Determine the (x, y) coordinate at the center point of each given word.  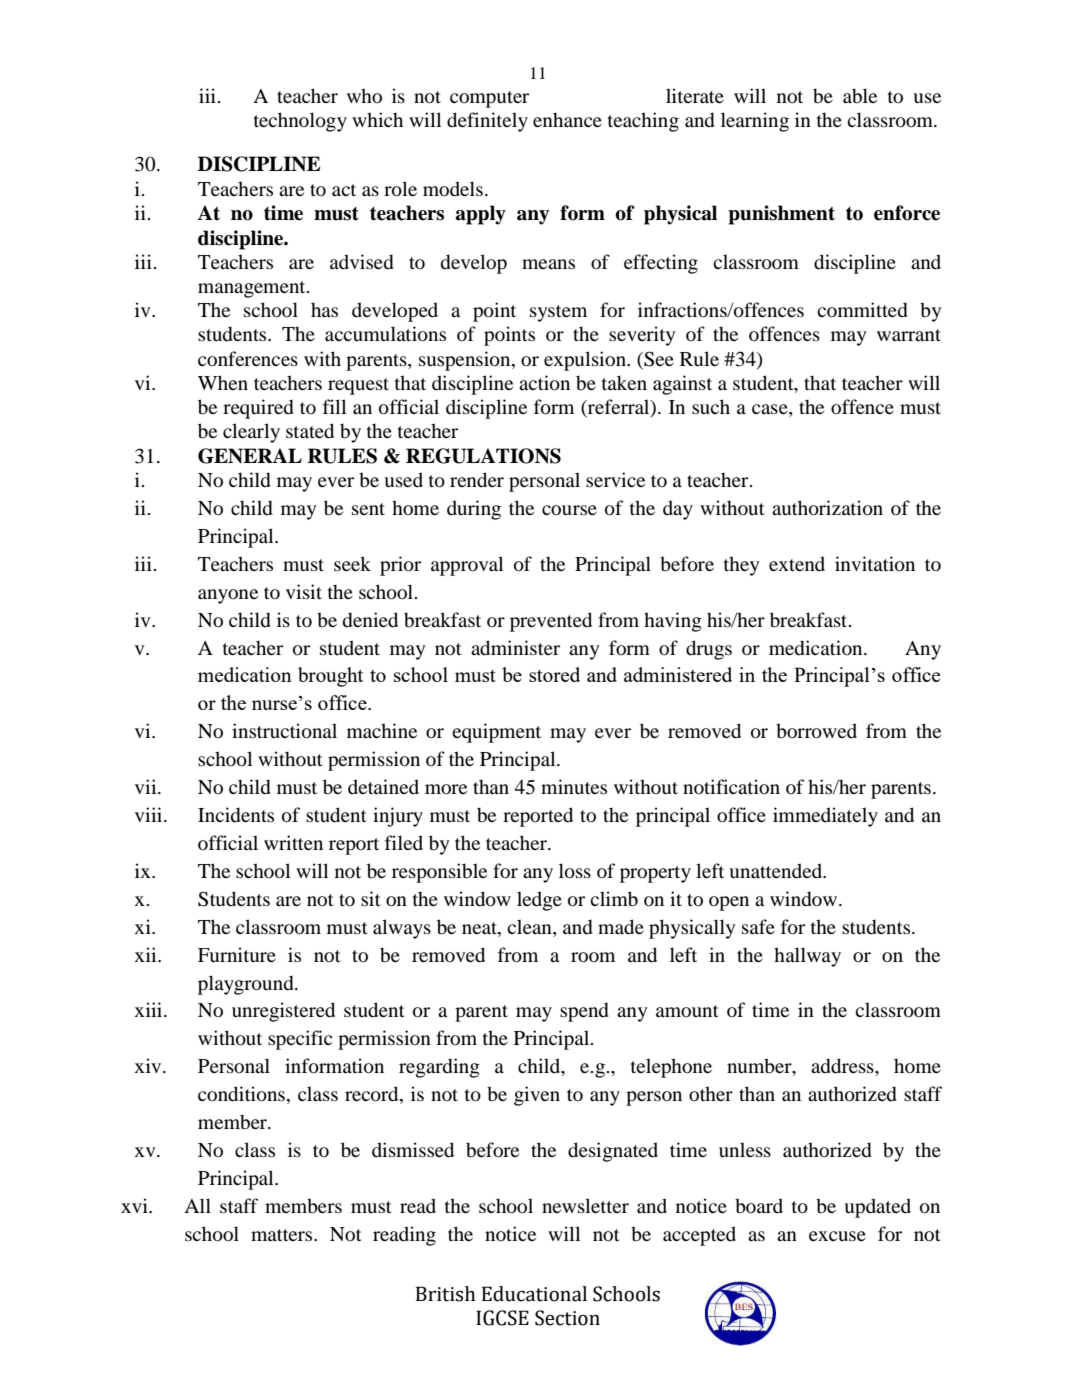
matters (283, 1235)
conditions (241, 1094)
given (537, 1096)
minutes (574, 786)
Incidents (236, 815)
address (843, 1066)
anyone (228, 596)
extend (797, 563)
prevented (551, 622)
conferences (248, 359)
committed (862, 310)
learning (755, 122)
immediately (825, 817)
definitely (487, 122)
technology (300, 122)
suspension (466, 361)
